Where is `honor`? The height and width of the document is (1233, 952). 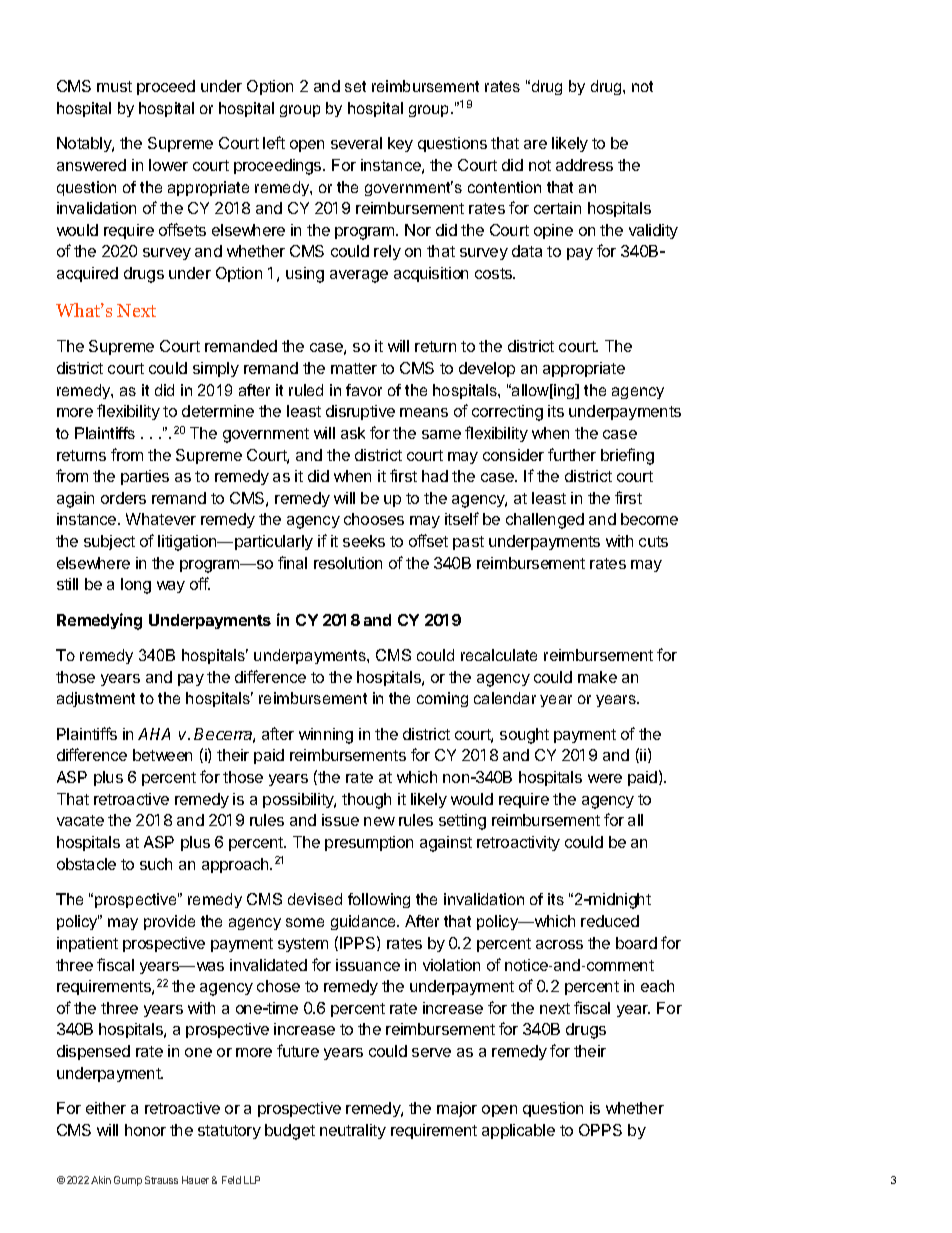 honor is located at coordinates (145, 1130).
